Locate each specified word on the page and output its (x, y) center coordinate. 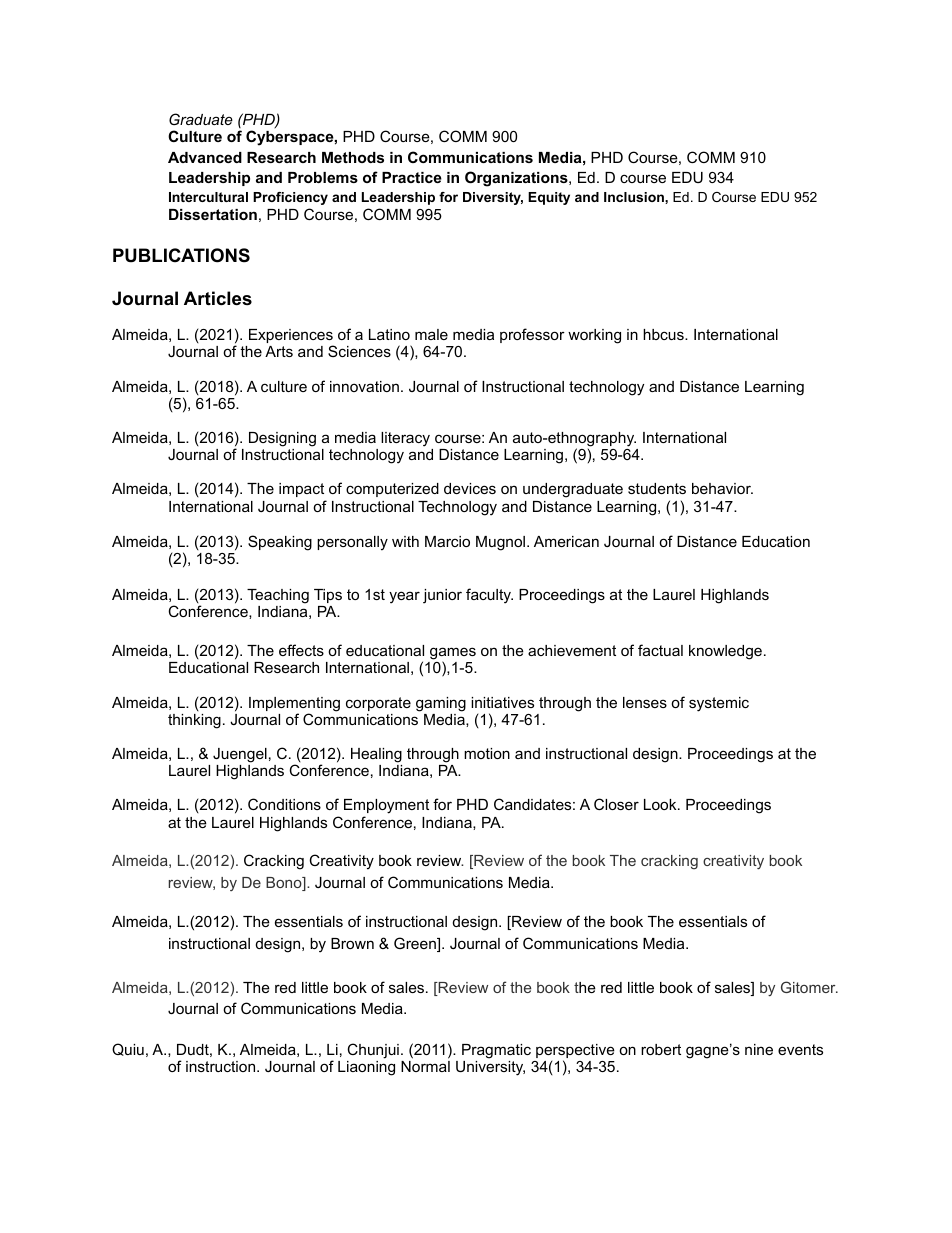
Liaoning (366, 1068)
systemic (719, 704)
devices (470, 488)
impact (301, 490)
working (594, 336)
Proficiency (290, 198)
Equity (549, 198)
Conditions (284, 804)
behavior (722, 488)
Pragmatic (496, 1051)
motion (487, 753)
